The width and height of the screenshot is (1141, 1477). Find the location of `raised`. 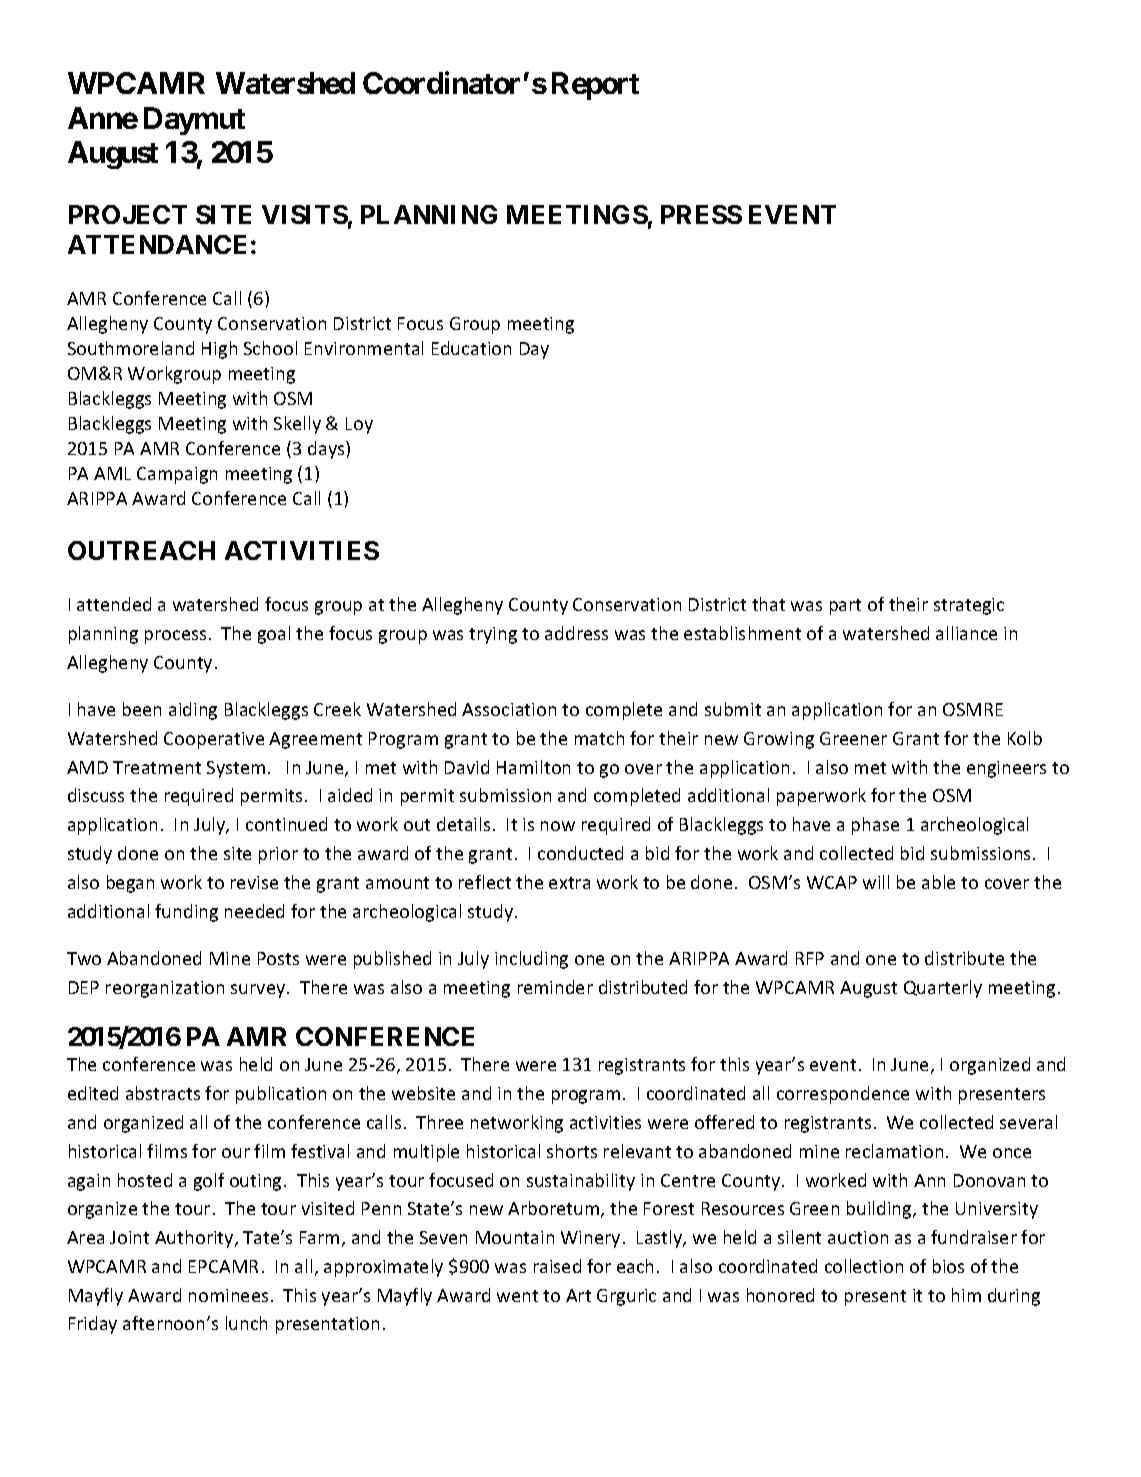

raised is located at coordinates (557, 1266).
